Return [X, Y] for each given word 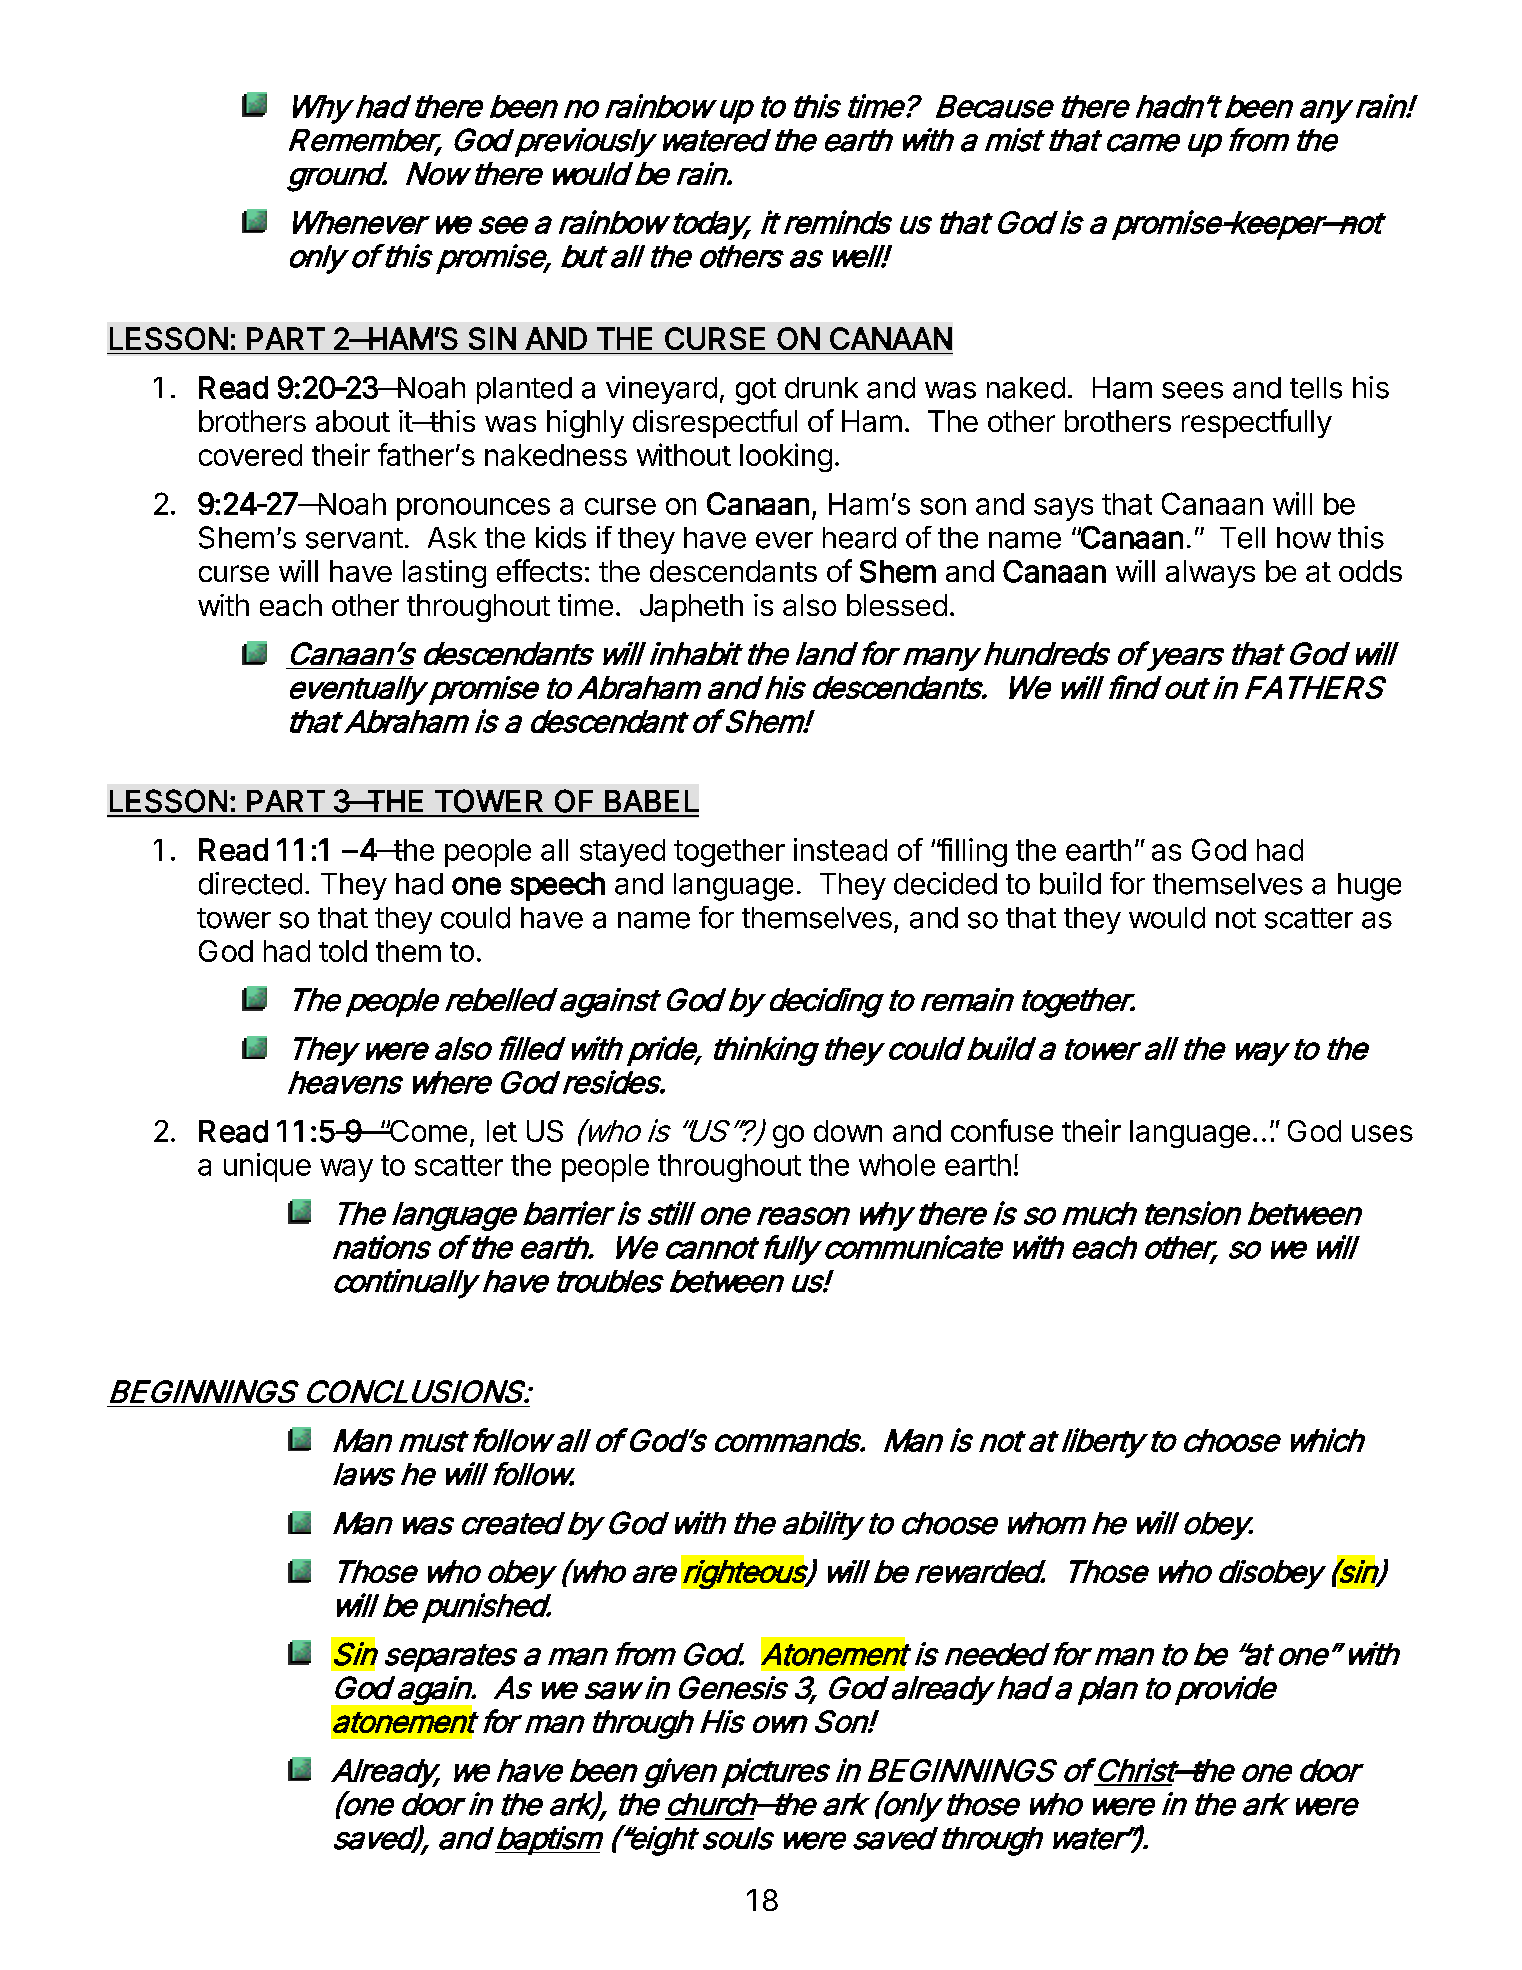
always [1210, 574]
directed [250, 883]
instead [840, 849]
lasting [444, 574]
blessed [897, 605]
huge [1369, 887]
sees [1192, 390]
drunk [821, 388]
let [502, 1131]
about [353, 421]
